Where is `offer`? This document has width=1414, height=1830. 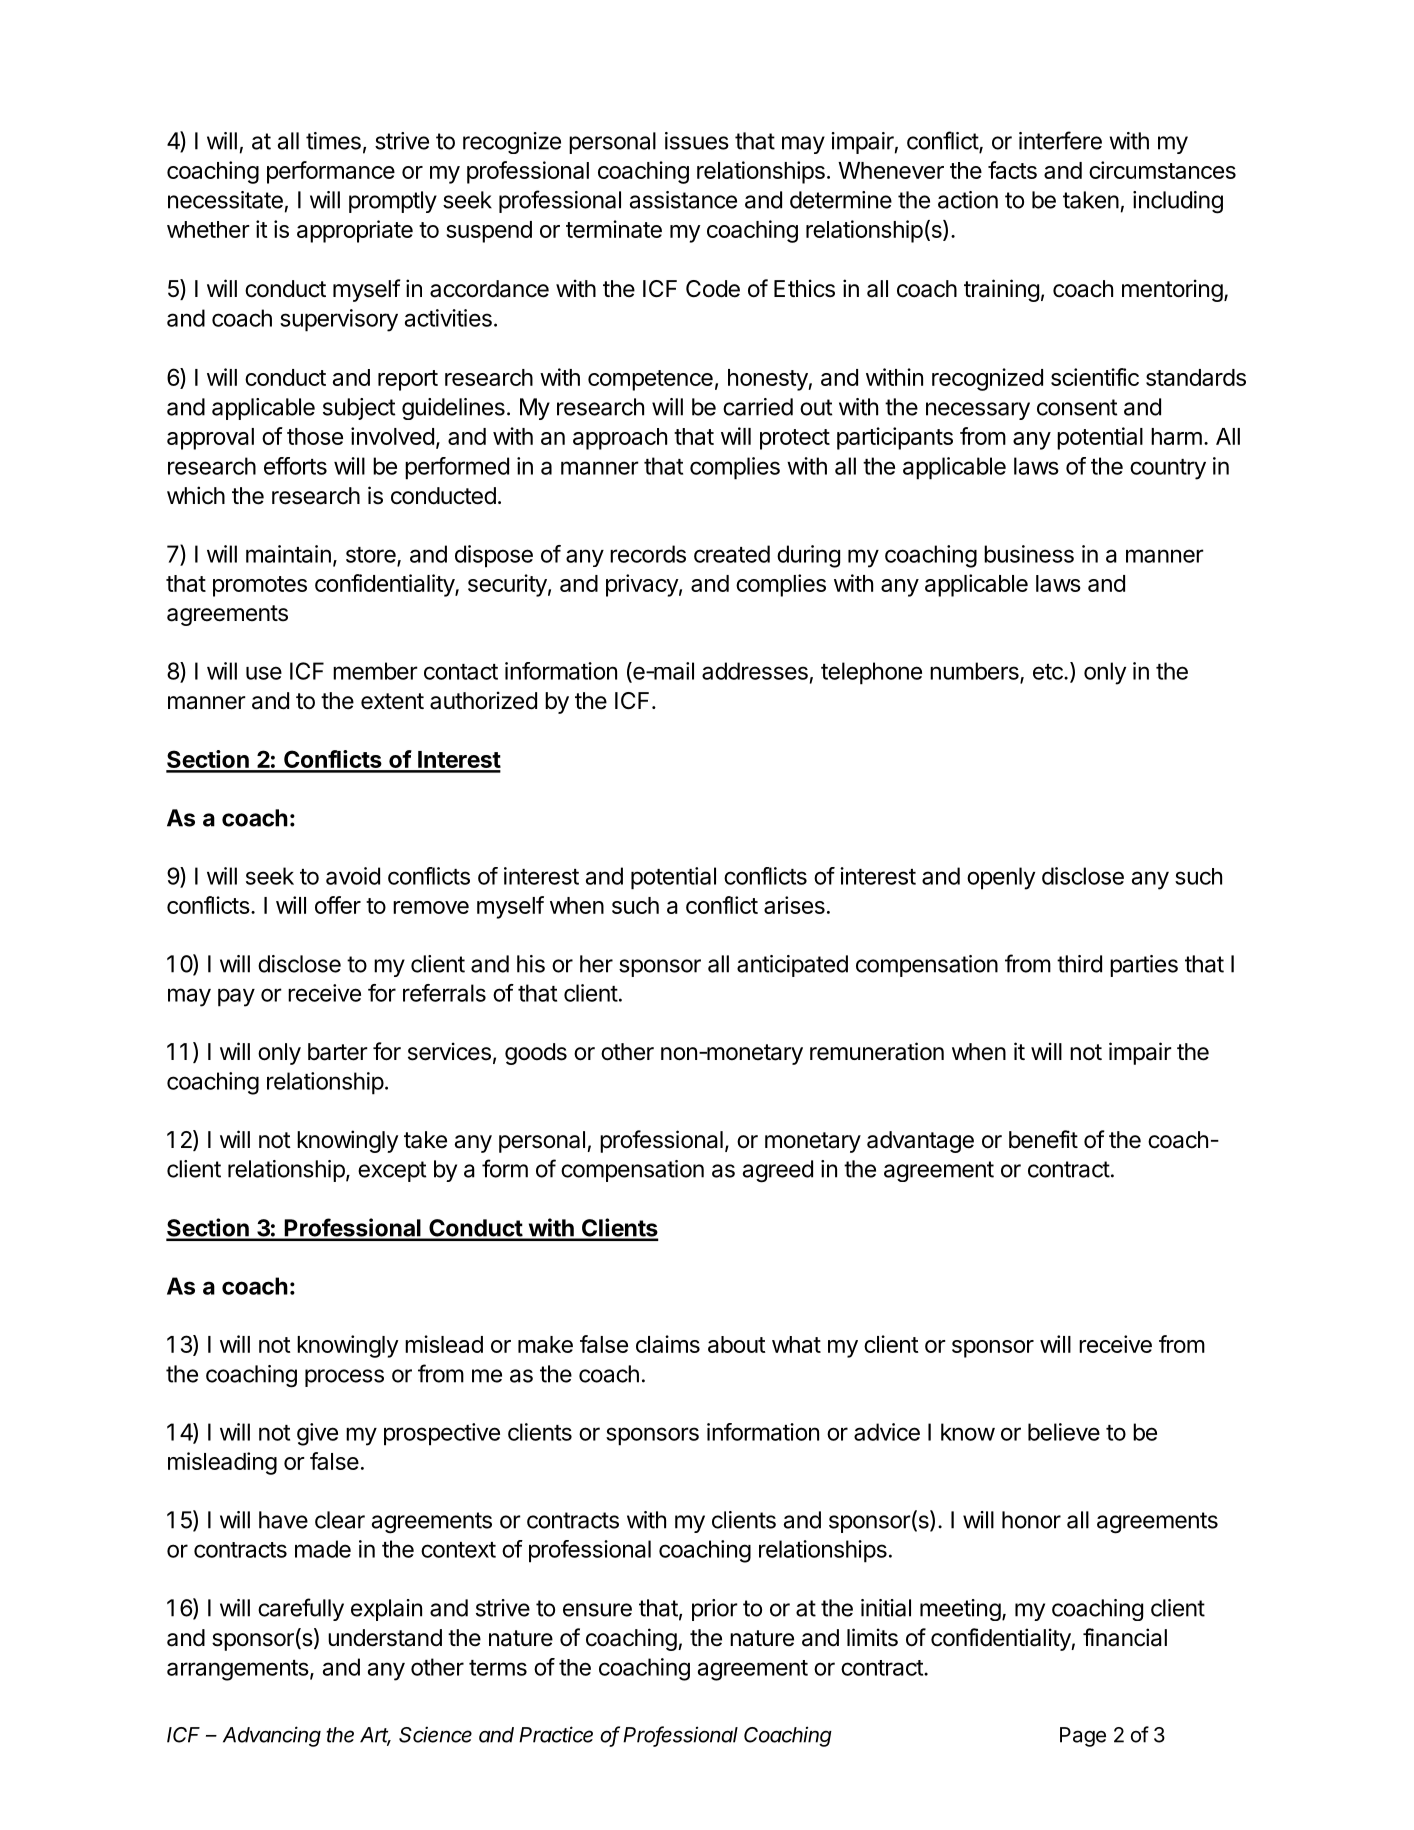
offer is located at coordinates (338, 905).
